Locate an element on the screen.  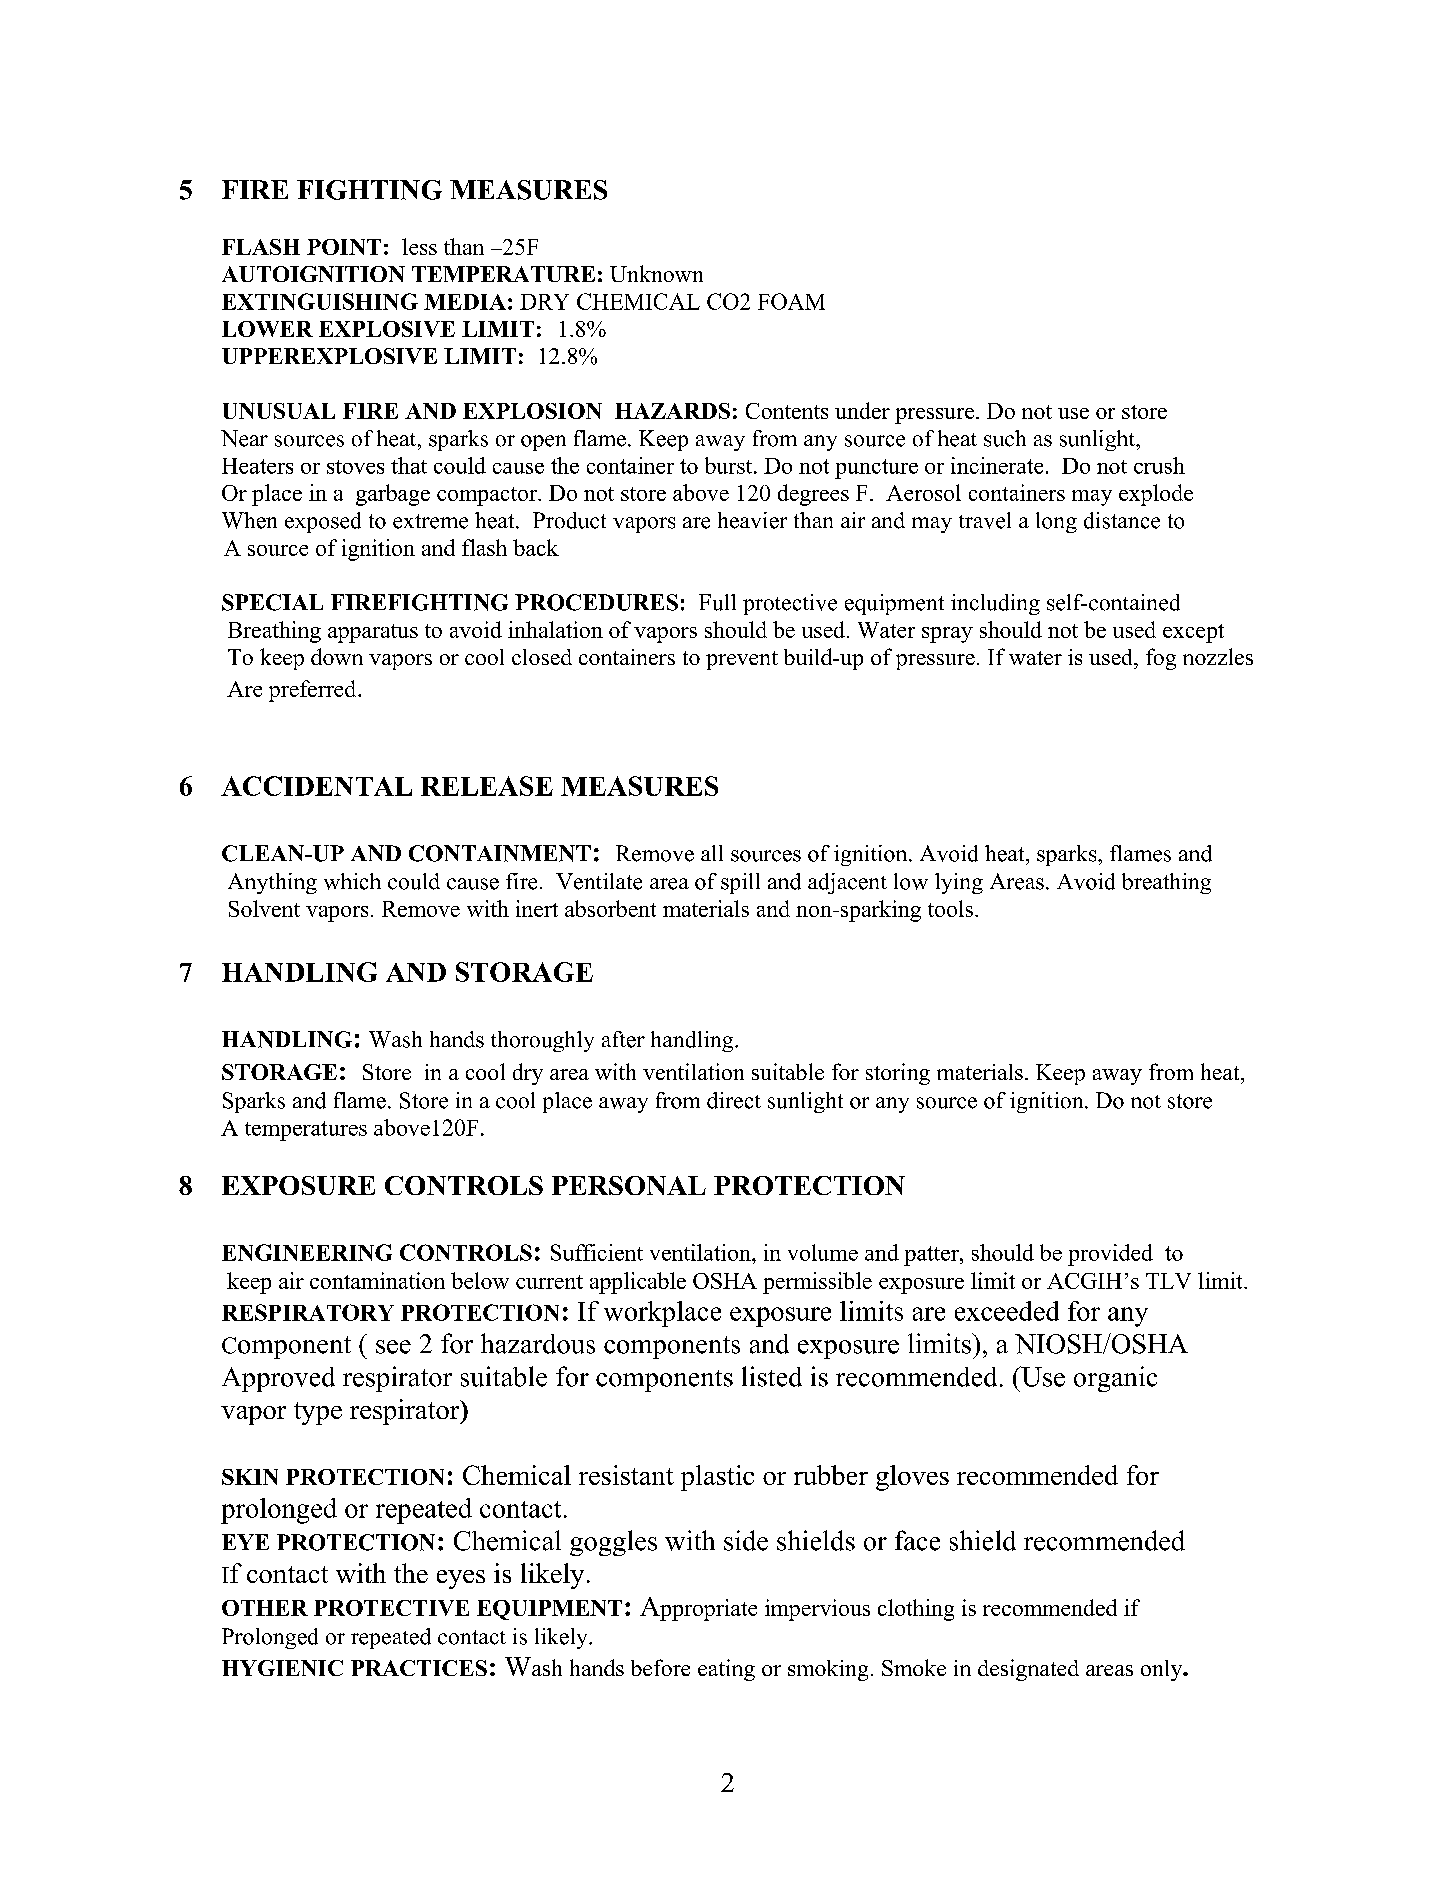
tools is located at coordinates (952, 908).
